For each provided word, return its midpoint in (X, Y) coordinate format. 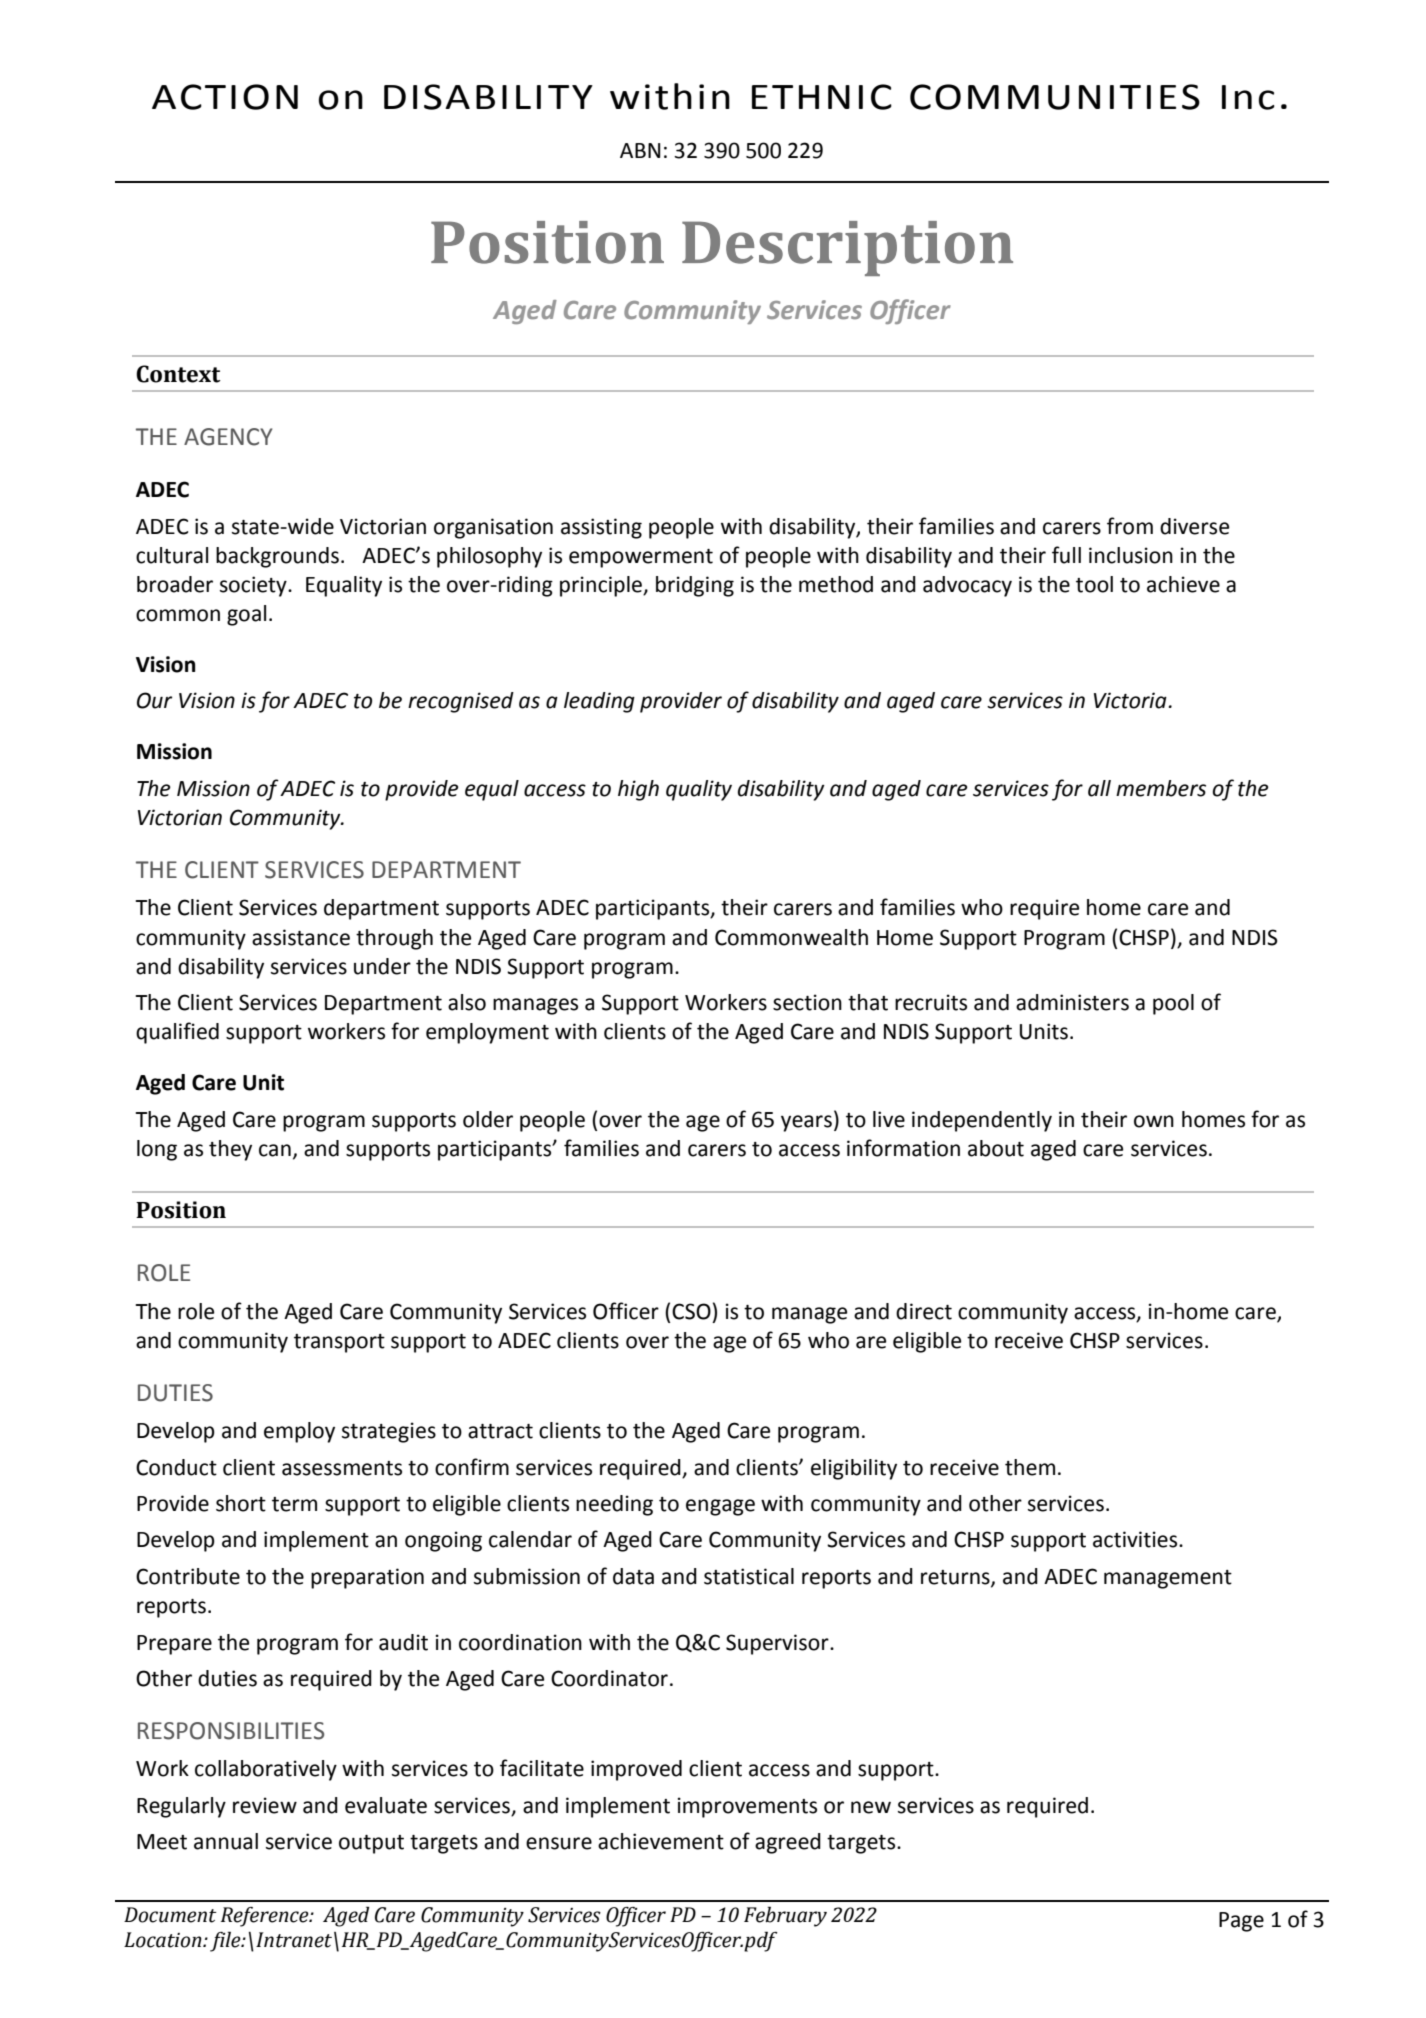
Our (154, 700)
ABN (640, 150)
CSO (691, 1311)
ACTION (225, 97)
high (638, 790)
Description (847, 248)
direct (924, 1311)
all (1099, 788)
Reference (266, 1917)
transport (339, 1343)
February (785, 1916)
